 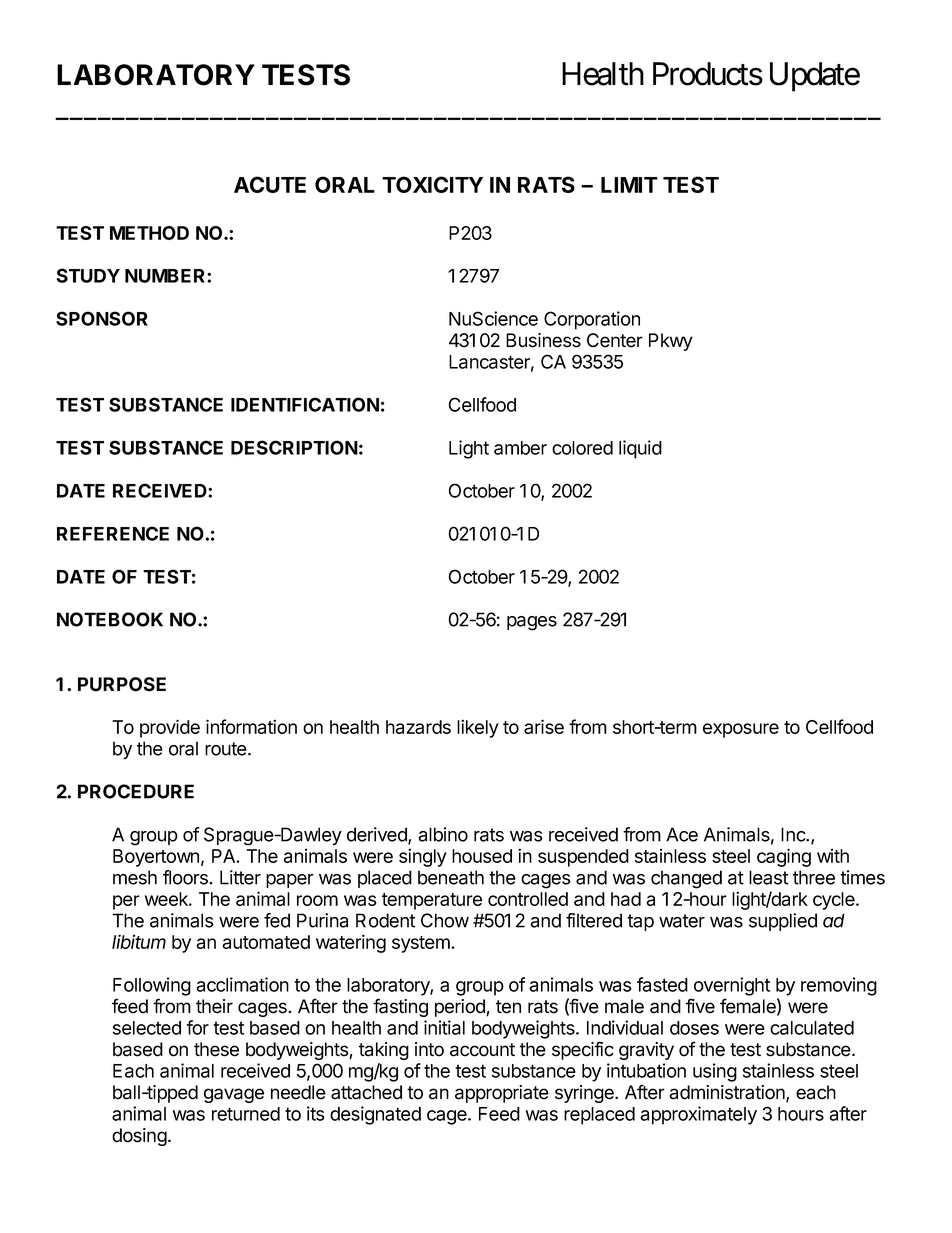 What do you see at coordinates (443, 834) in the screenshot?
I see `albino` at bounding box center [443, 834].
